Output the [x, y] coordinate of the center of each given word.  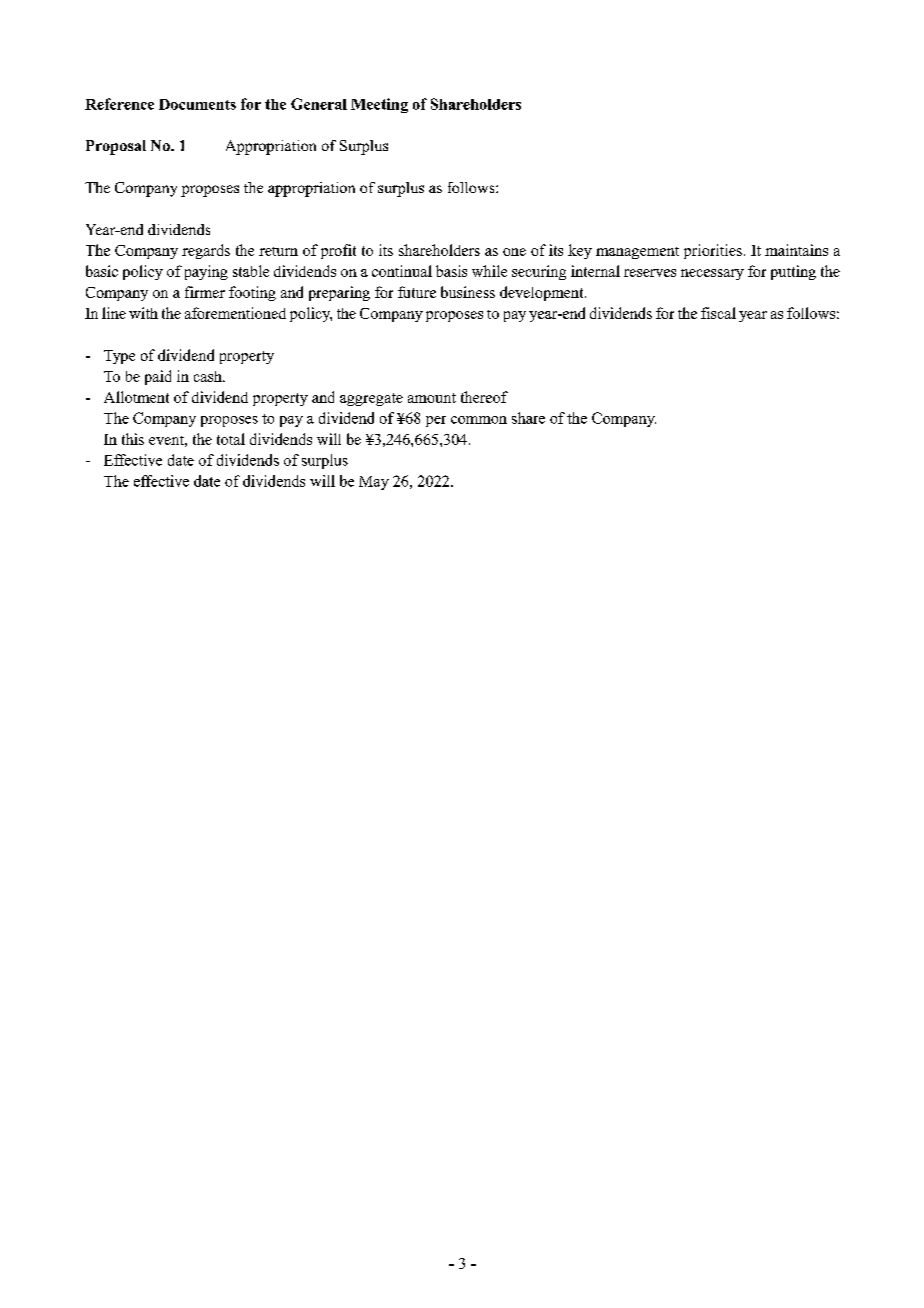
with [143, 313]
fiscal [718, 313]
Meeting [379, 105]
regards [206, 251]
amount [432, 398]
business [468, 292]
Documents [197, 104]
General [319, 104]
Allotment [136, 397]
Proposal [116, 147]
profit [338, 251]
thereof [484, 397]
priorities [713, 251]
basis [451, 271]
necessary [712, 274]
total [231, 439]
